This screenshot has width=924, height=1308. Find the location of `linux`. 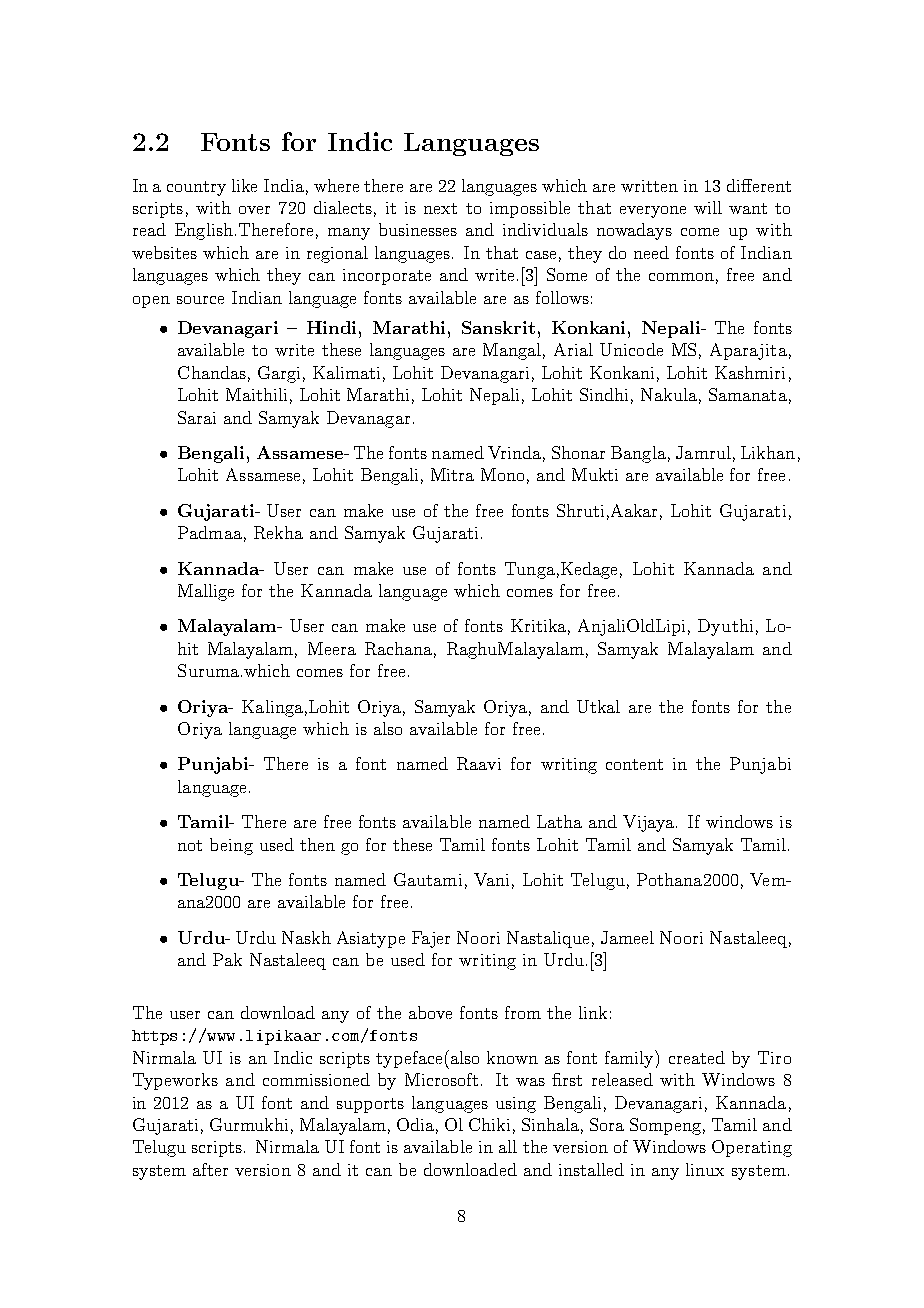

linux is located at coordinates (705, 1169).
